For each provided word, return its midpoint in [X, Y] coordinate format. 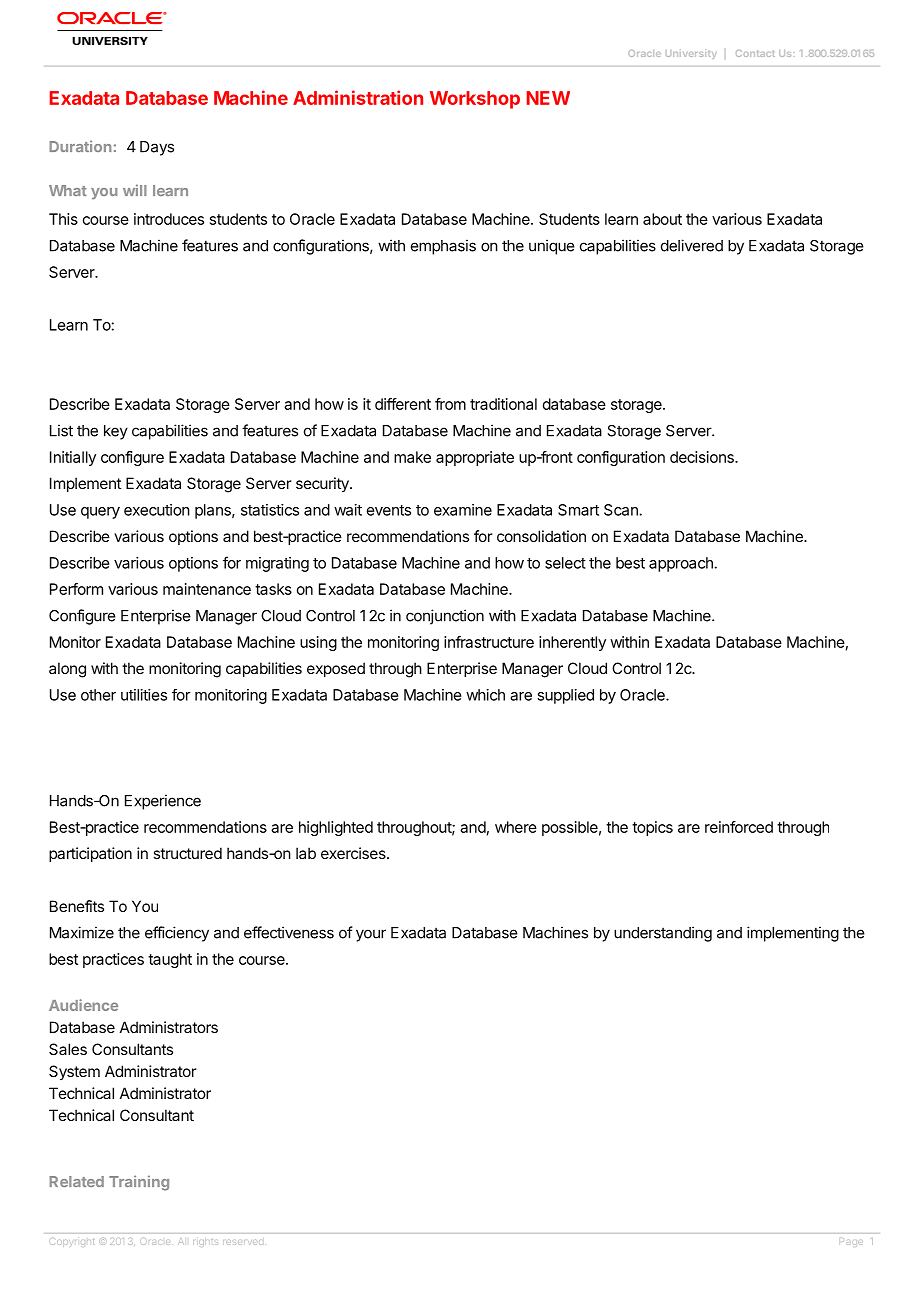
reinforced [739, 827]
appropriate [475, 458]
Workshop [475, 100]
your [371, 935]
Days [157, 148]
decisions [703, 457]
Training [139, 1183]
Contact [755, 53]
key [116, 432]
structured [187, 853]
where [516, 827]
